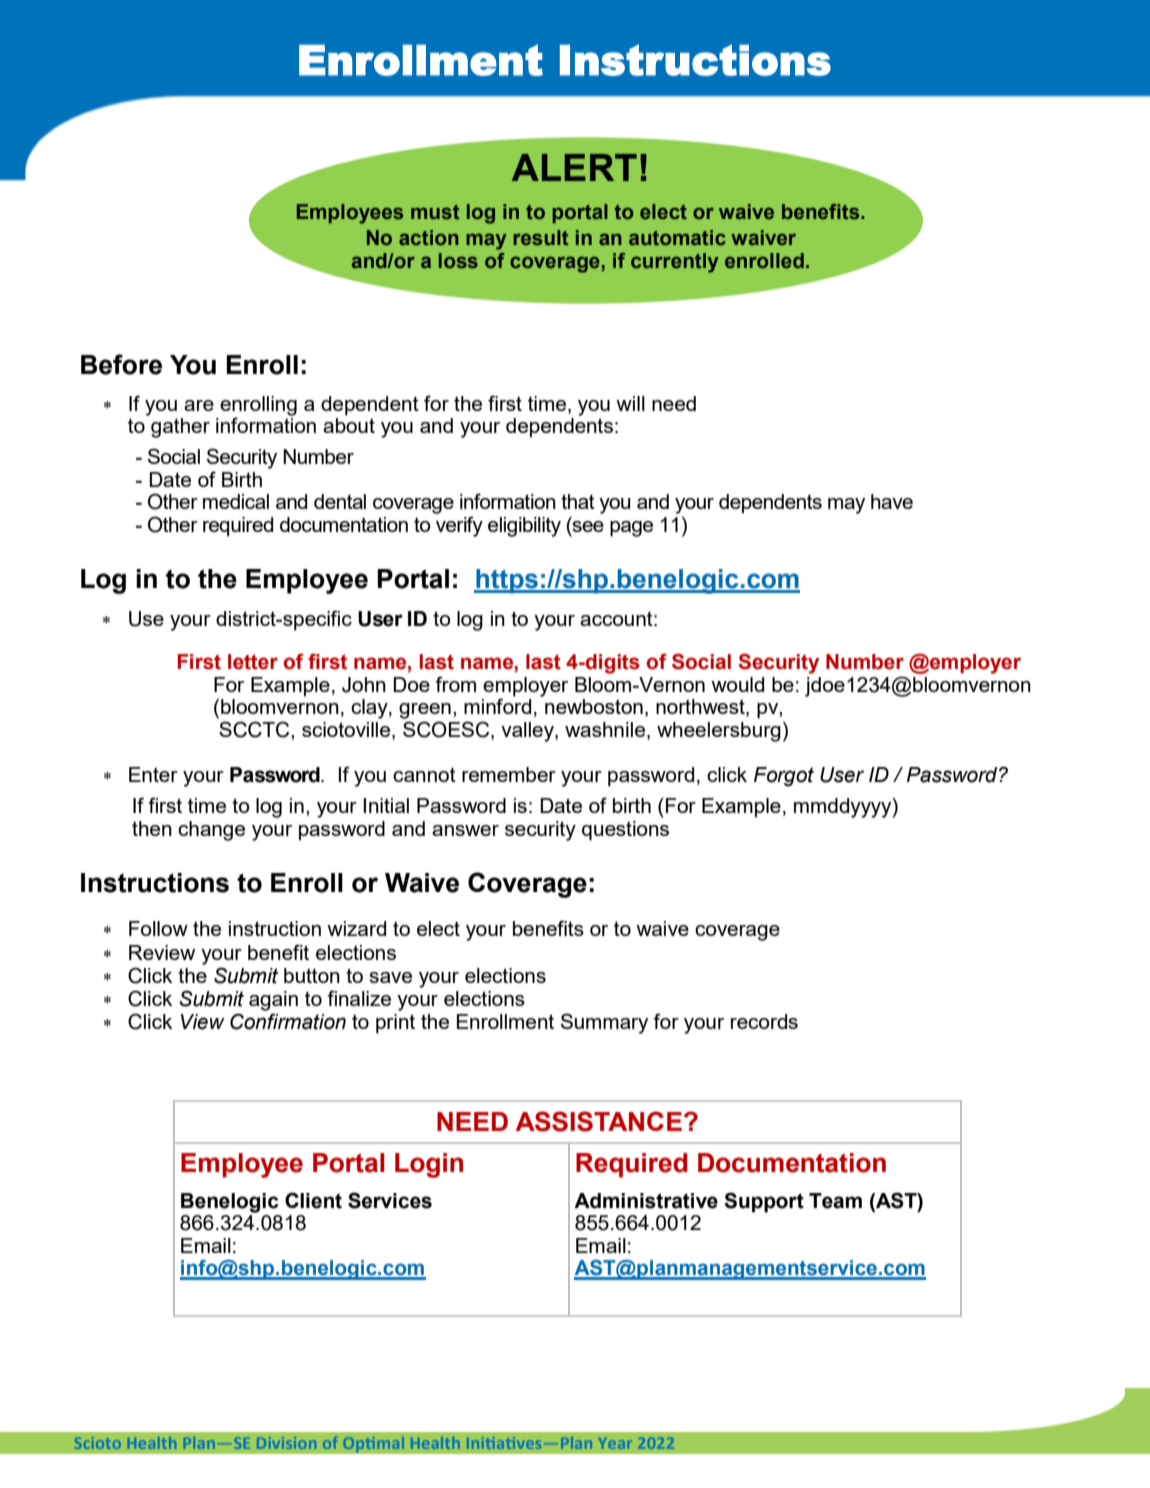 This document has width=1150, height=1488. What do you see at coordinates (286, 1443) in the document?
I see `Division` at bounding box center [286, 1443].
